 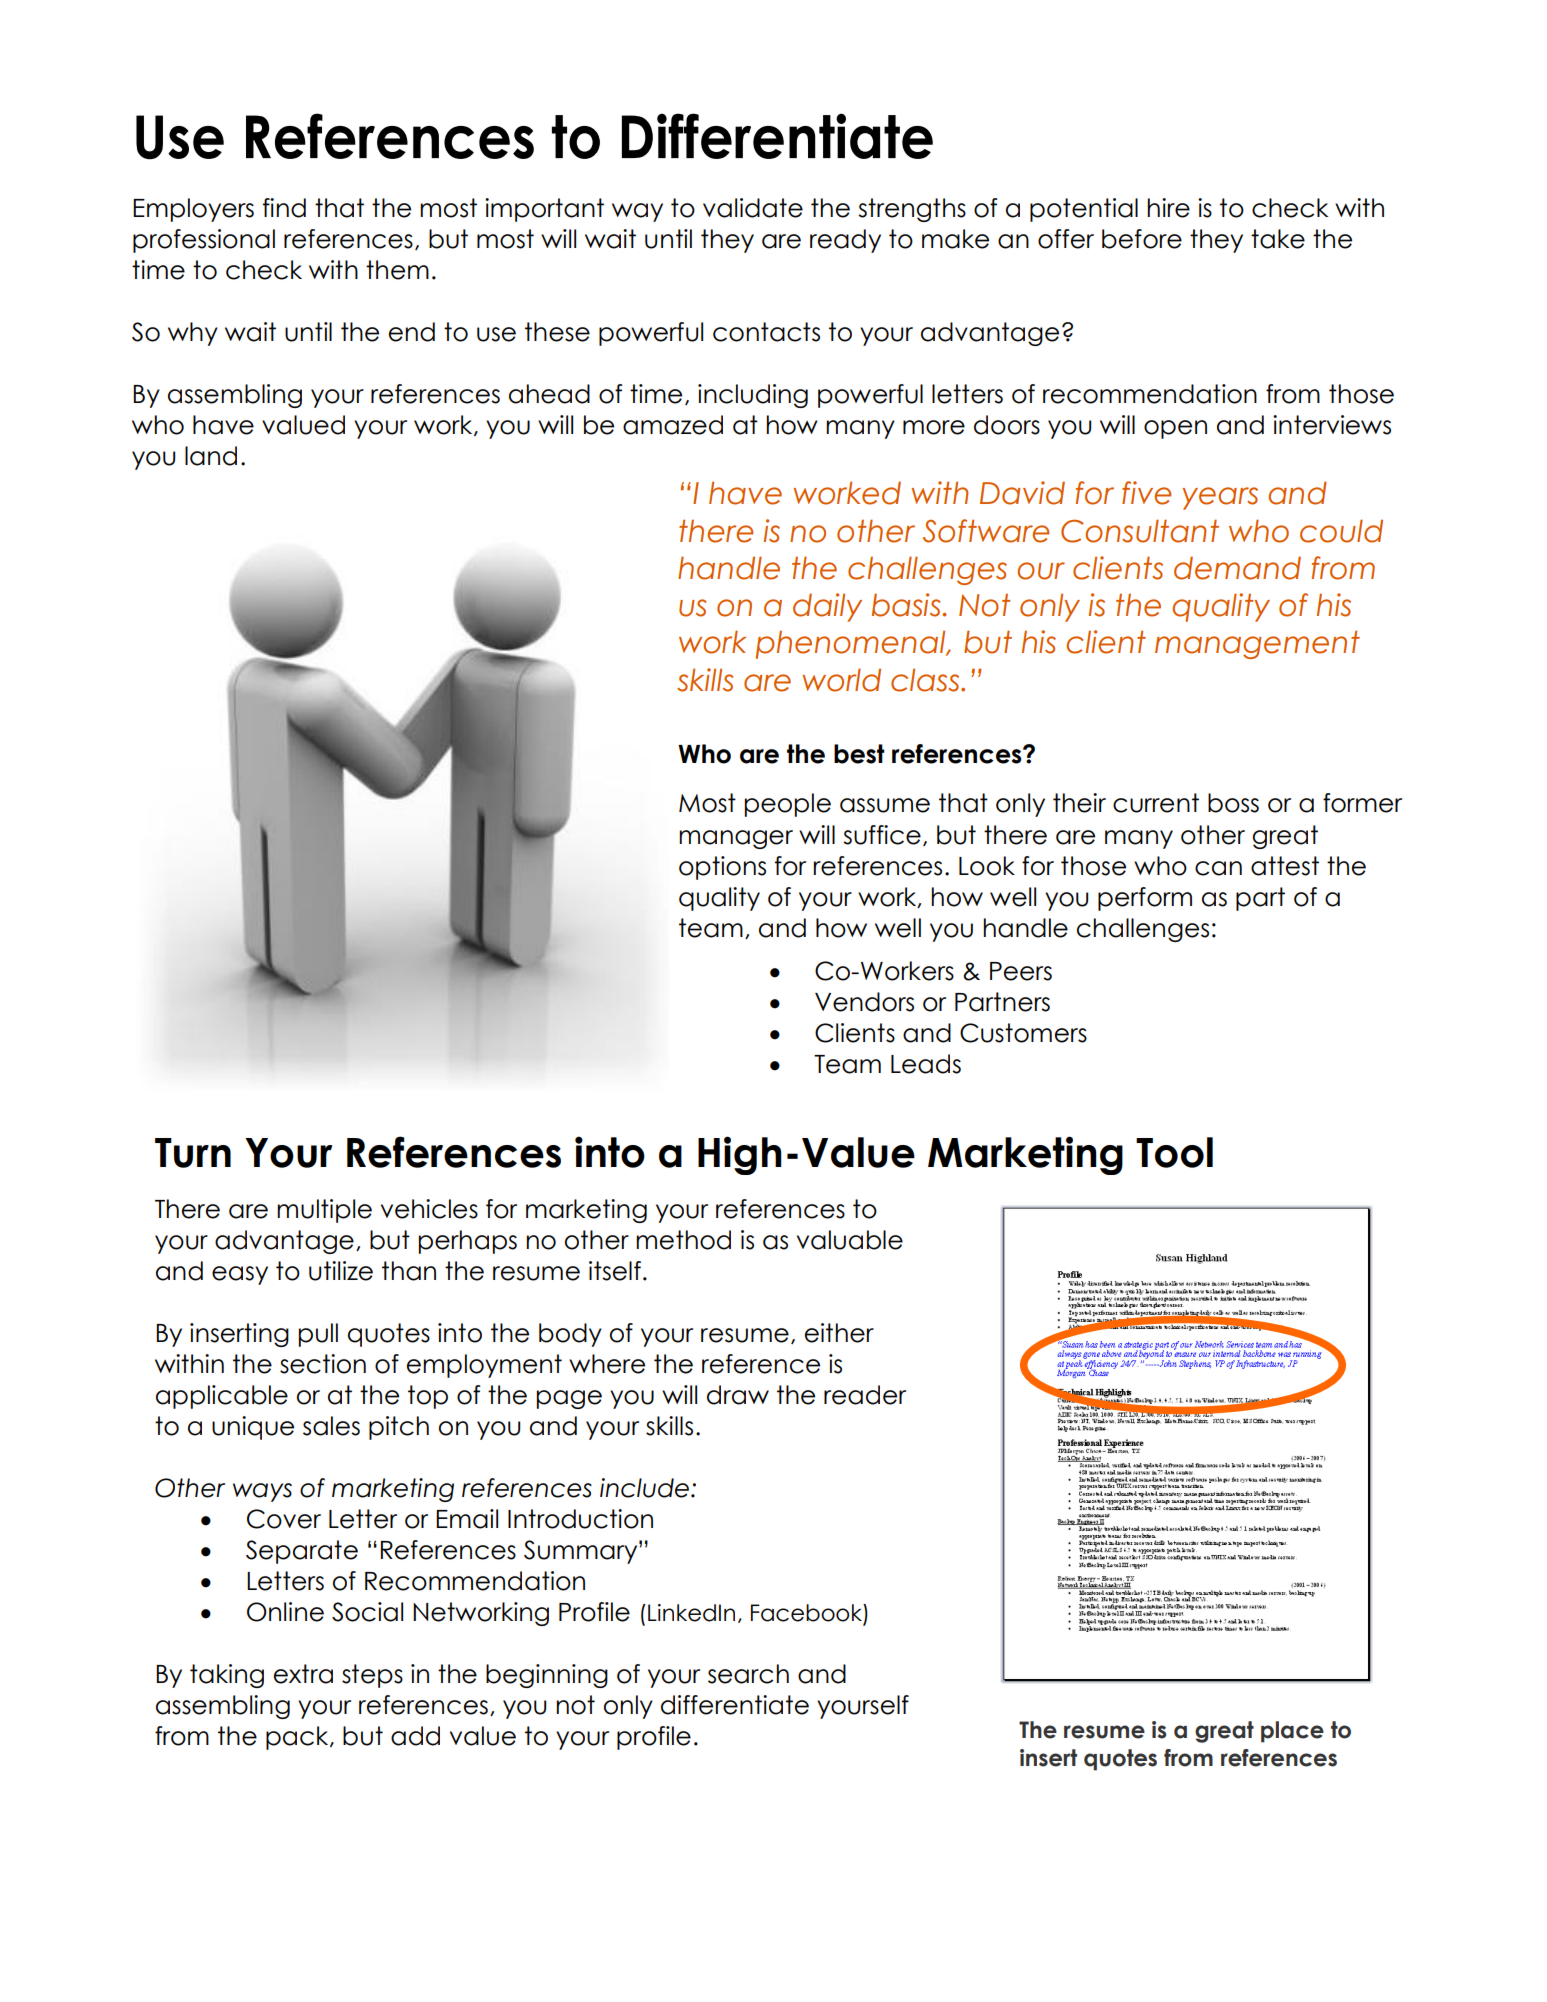 What do you see at coordinates (864, 1002) in the screenshot?
I see `Vendors` at bounding box center [864, 1002].
